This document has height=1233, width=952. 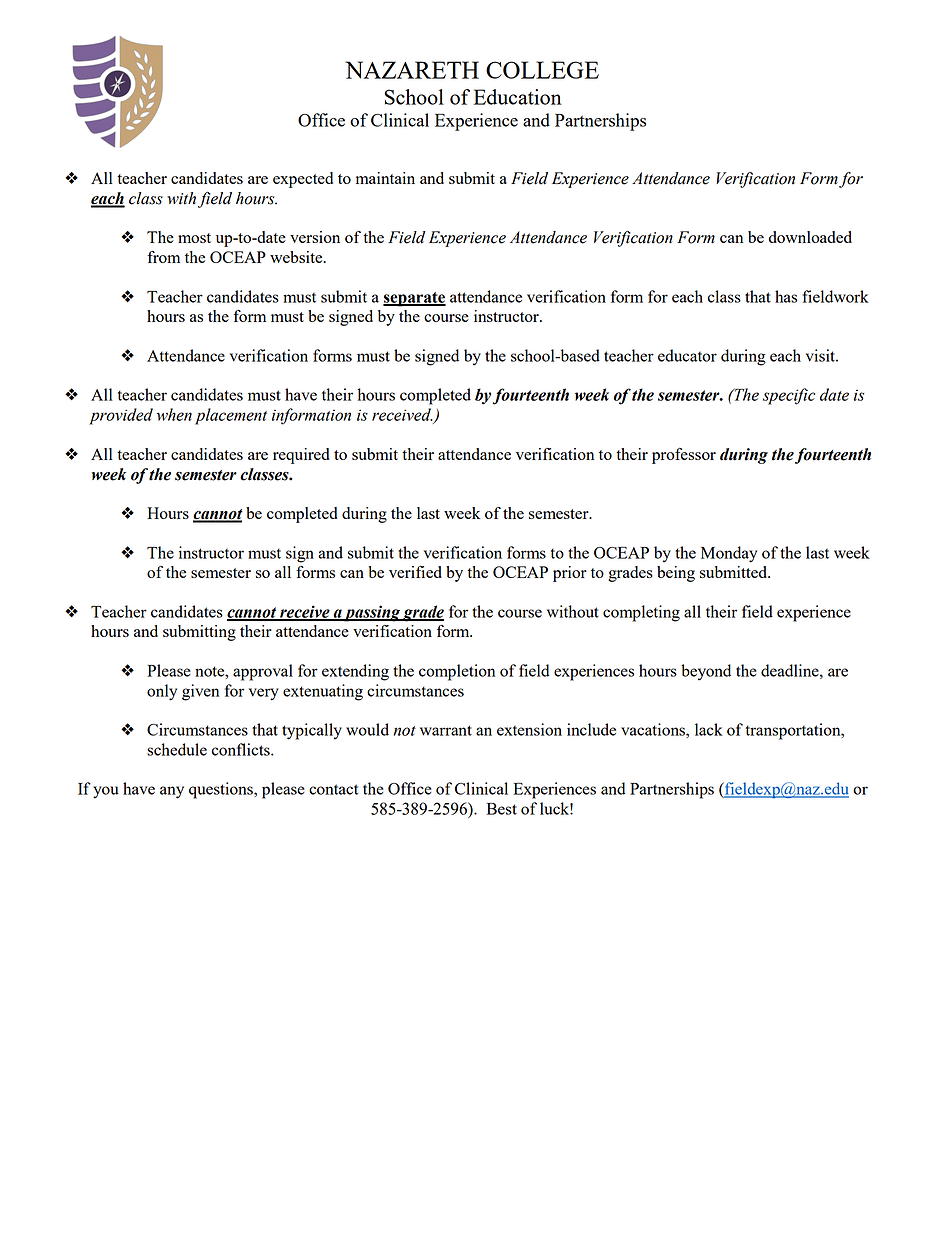 I want to click on when, so click(x=174, y=414).
